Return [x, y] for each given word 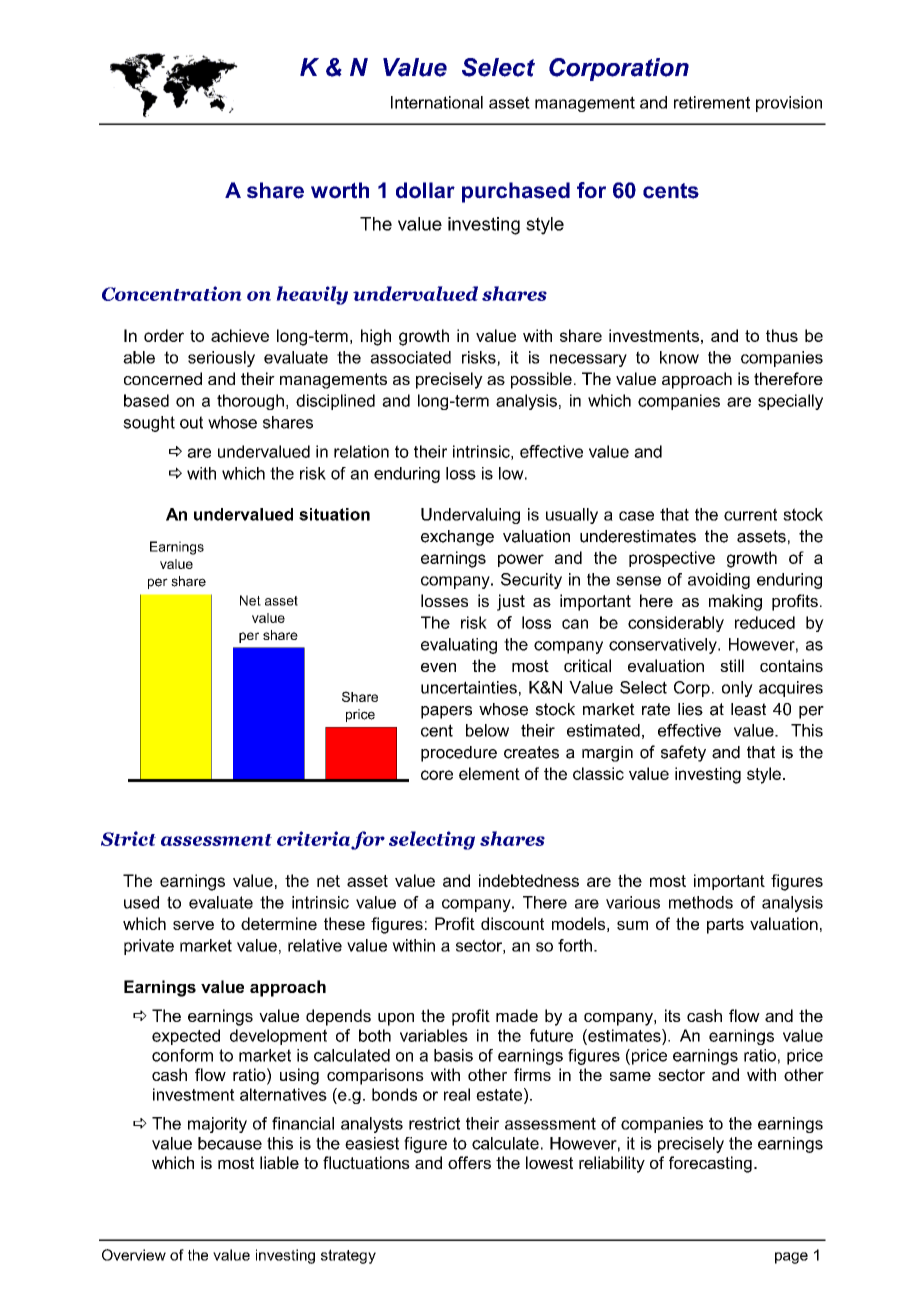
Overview [134, 1255]
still [732, 665]
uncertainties [469, 687]
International [437, 102]
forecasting [710, 1164]
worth [340, 190]
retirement [712, 102]
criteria [313, 838]
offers [469, 1162]
